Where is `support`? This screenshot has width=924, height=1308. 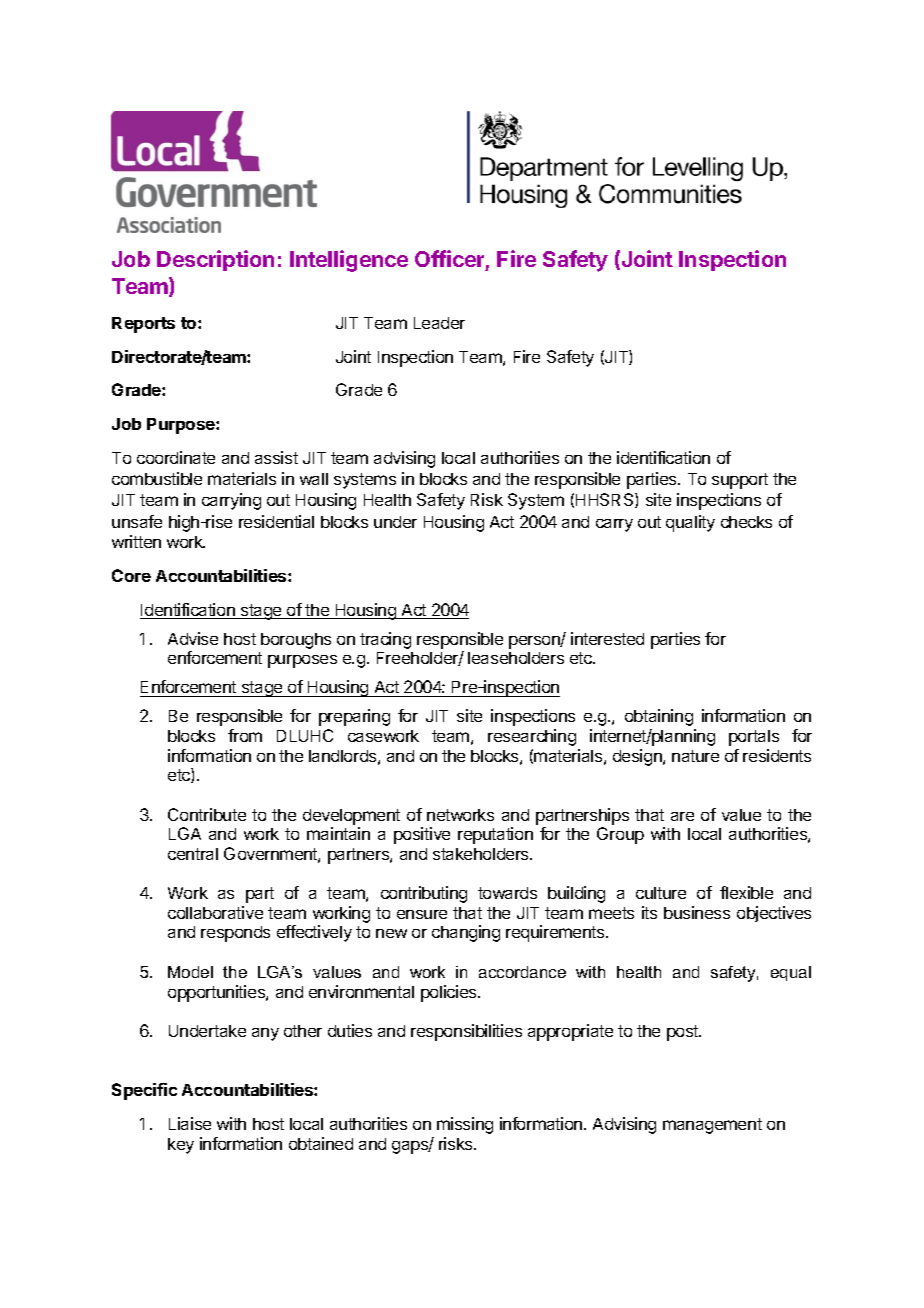 support is located at coordinates (740, 481).
